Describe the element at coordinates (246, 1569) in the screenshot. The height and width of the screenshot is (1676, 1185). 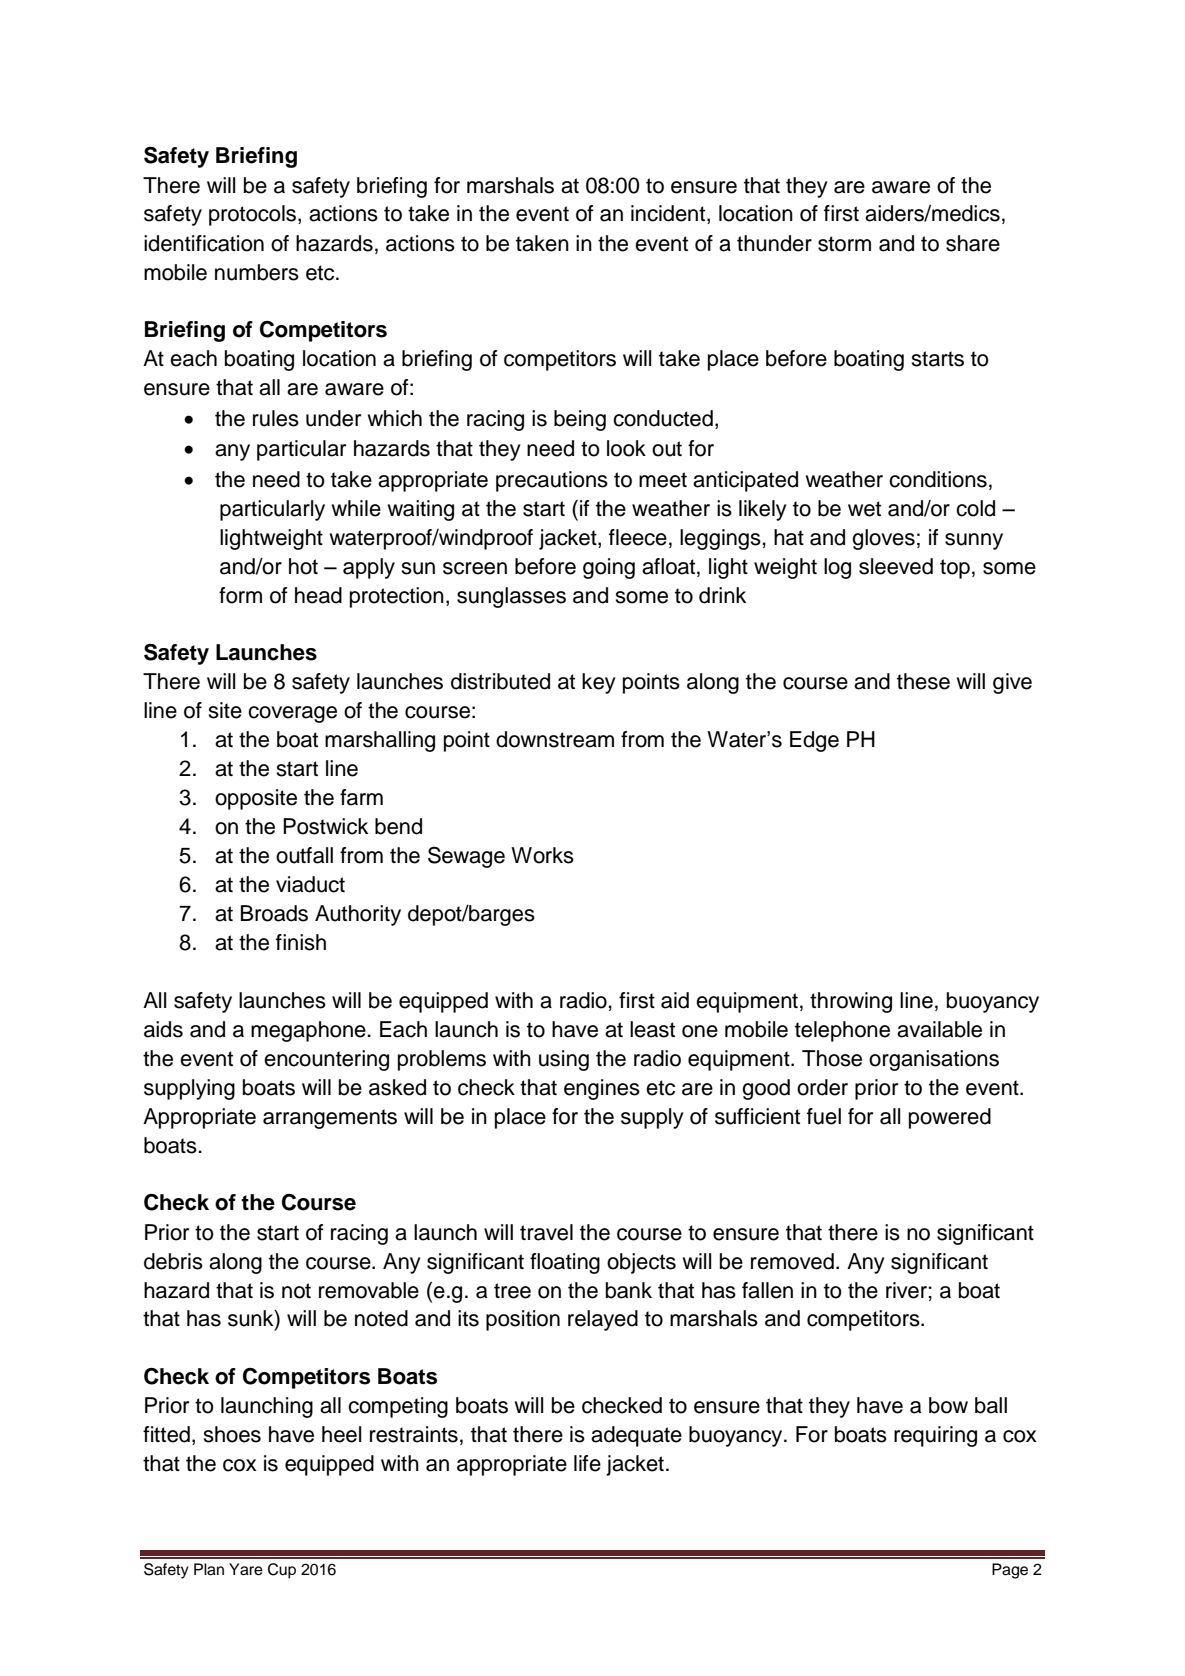
I see `Yare` at that location.
